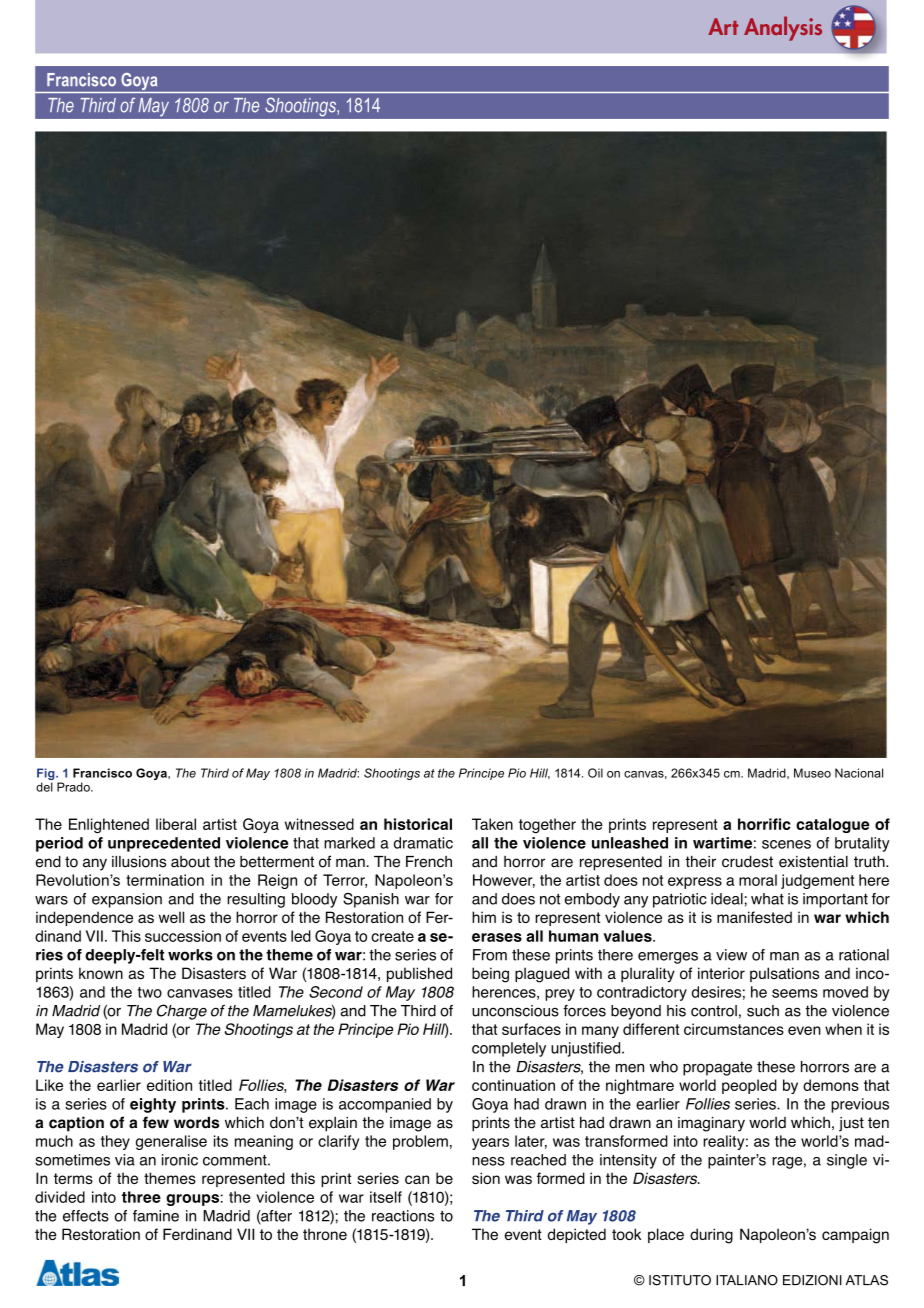  I want to click on reactions, so click(403, 1216).
